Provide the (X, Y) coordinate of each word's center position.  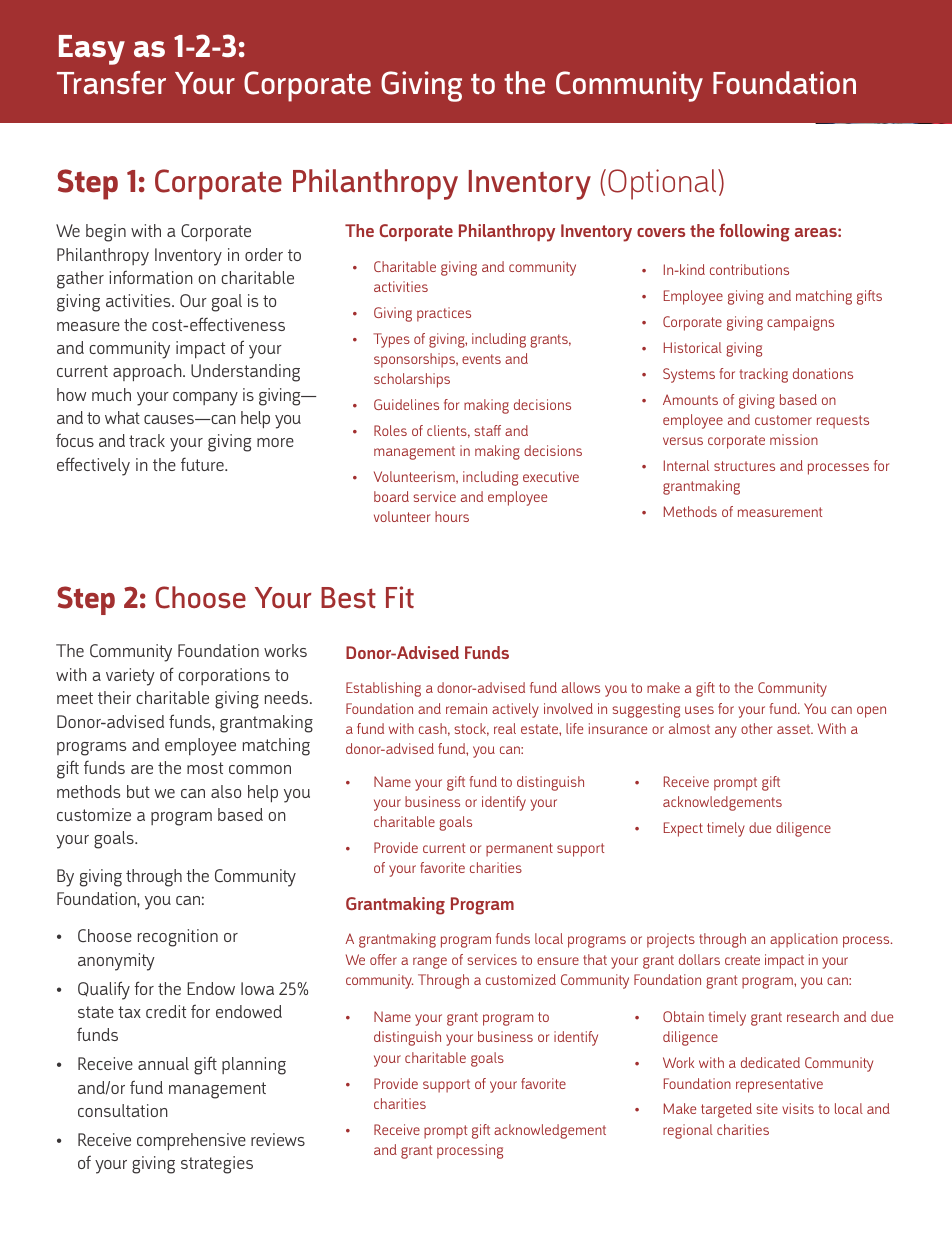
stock (471, 729)
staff (487, 430)
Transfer (111, 83)
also (226, 791)
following (754, 233)
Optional (663, 184)
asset (795, 729)
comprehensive (191, 1141)
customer (783, 420)
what (122, 417)
